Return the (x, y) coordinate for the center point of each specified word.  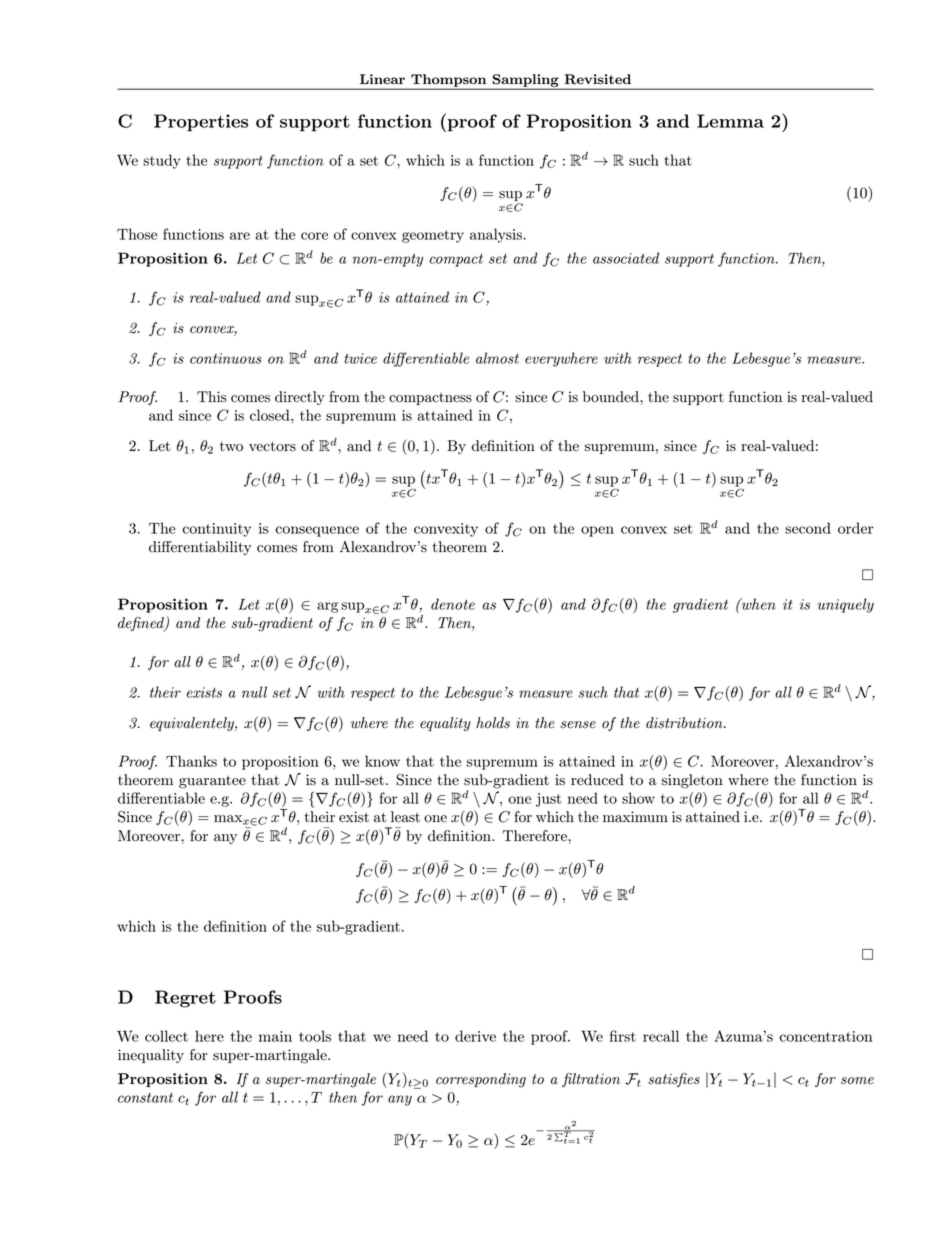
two (231, 447)
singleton (692, 781)
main (275, 1036)
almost (497, 358)
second (808, 528)
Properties (201, 123)
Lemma (730, 121)
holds (493, 723)
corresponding (481, 1080)
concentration (826, 1036)
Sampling (526, 81)
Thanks (191, 761)
